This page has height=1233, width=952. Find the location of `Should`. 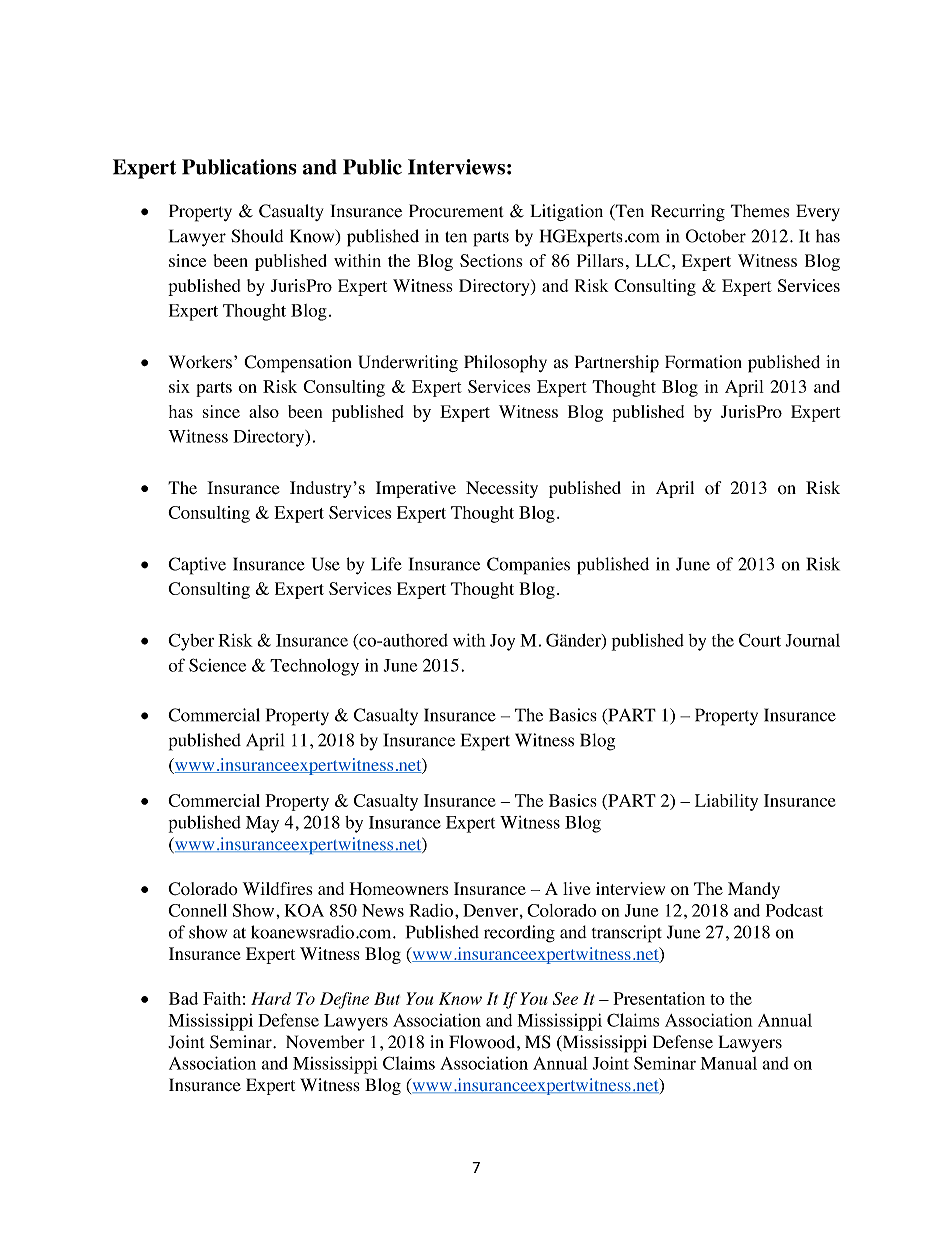

Should is located at coordinates (257, 236).
